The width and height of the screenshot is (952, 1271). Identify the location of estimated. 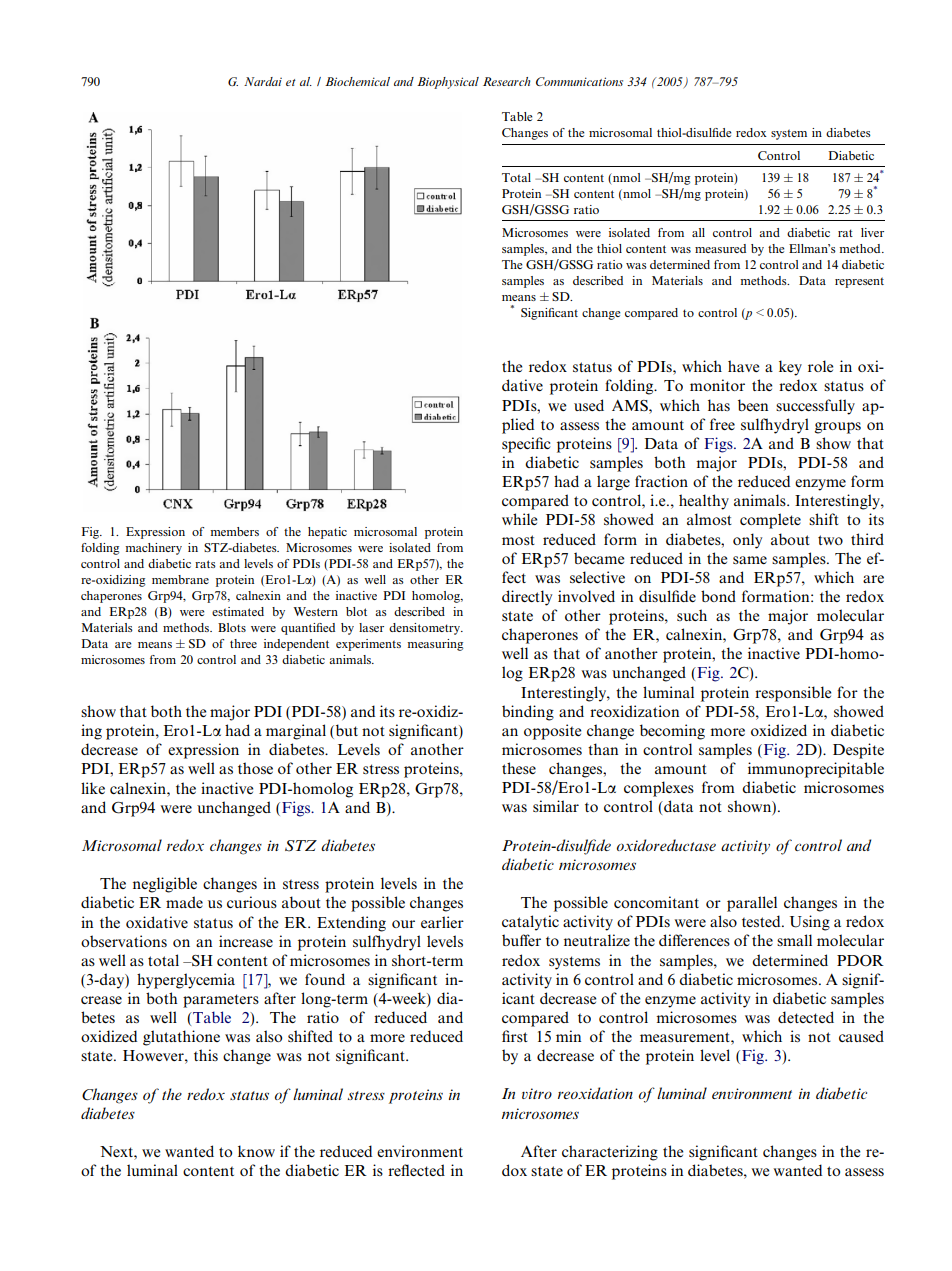
(238, 611).
